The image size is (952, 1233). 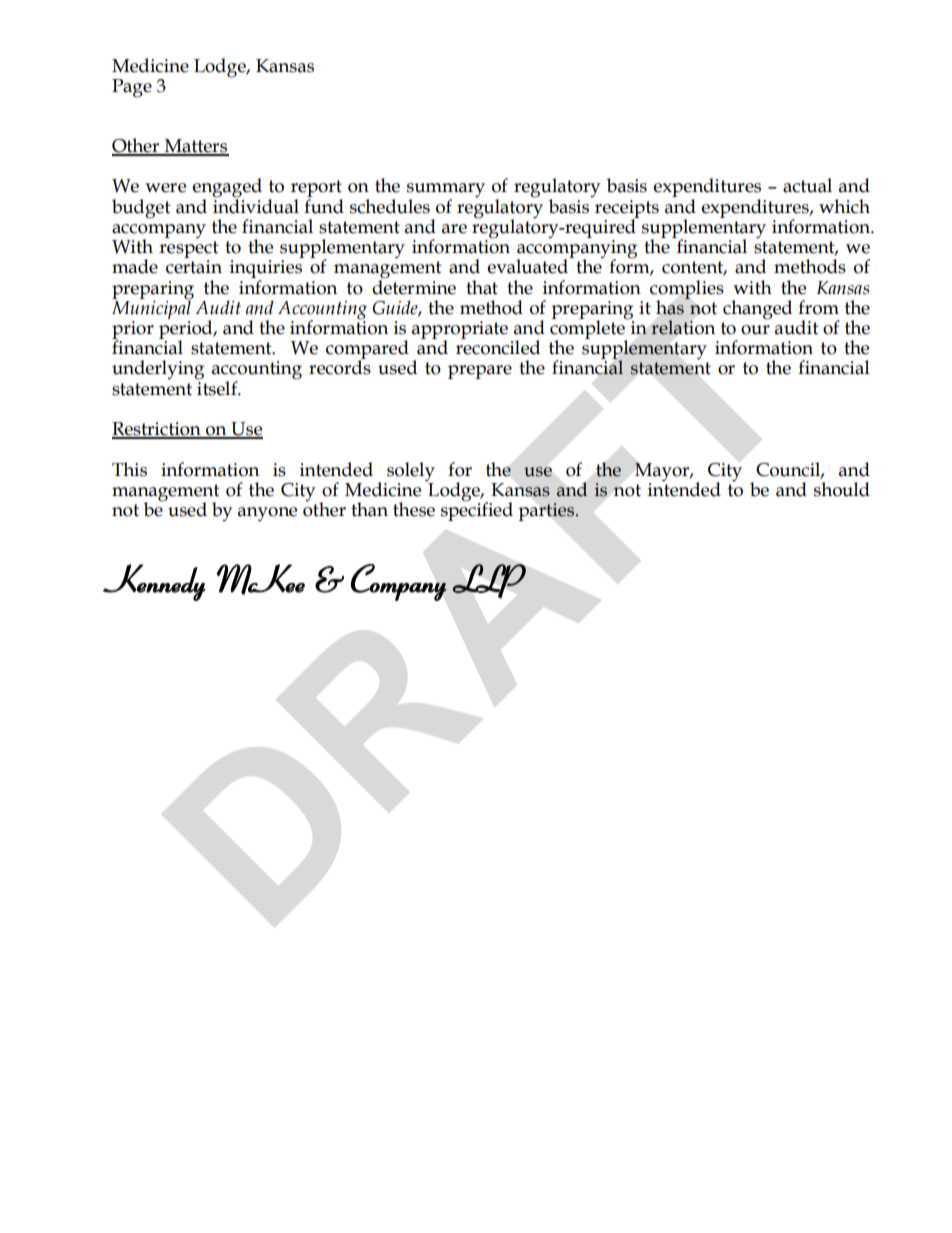 I want to click on appropriate, so click(x=460, y=331).
